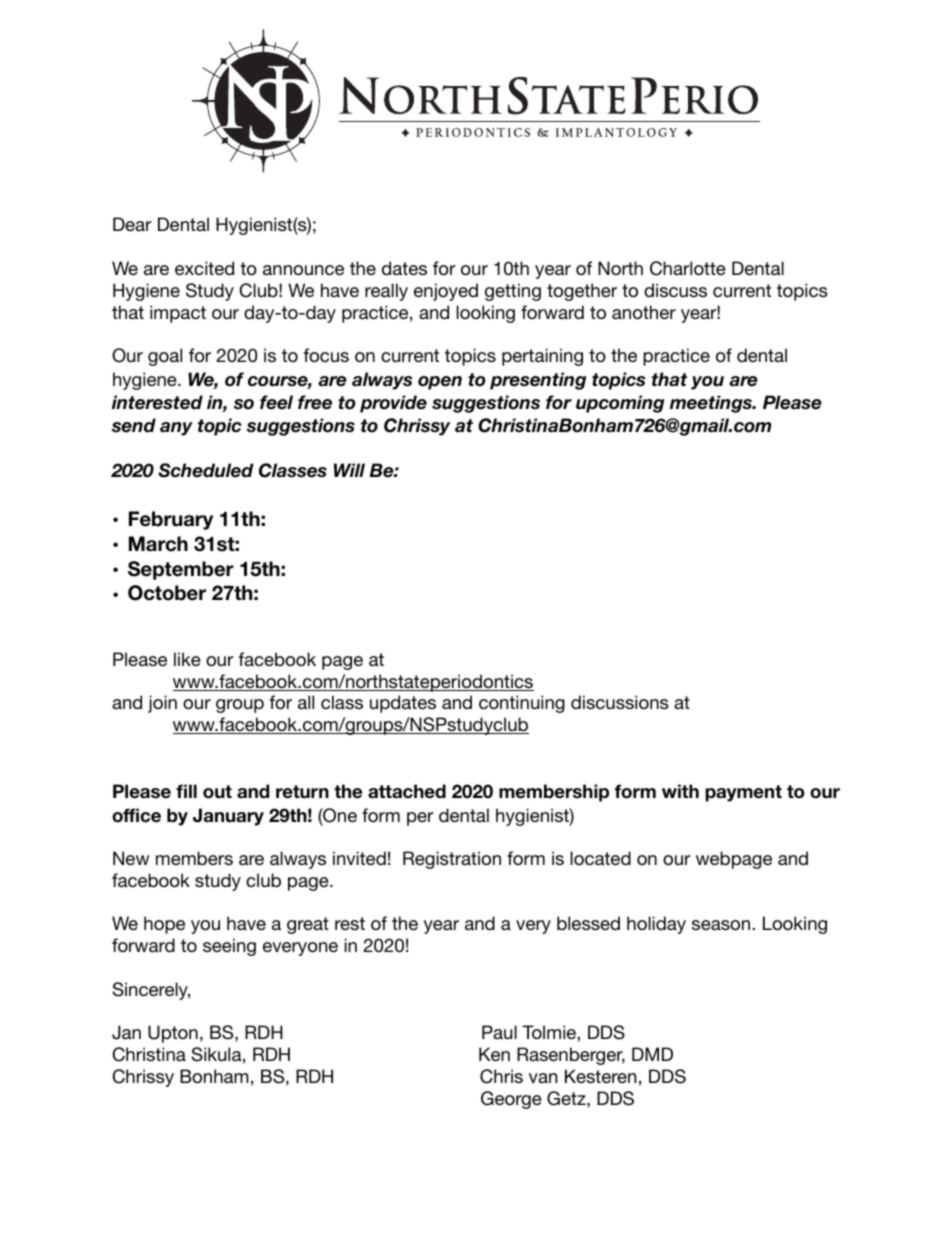 The image size is (952, 1233). Describe the element at coordinates (446, 292) in the screenshot. I see `enjoyed` at that location.
